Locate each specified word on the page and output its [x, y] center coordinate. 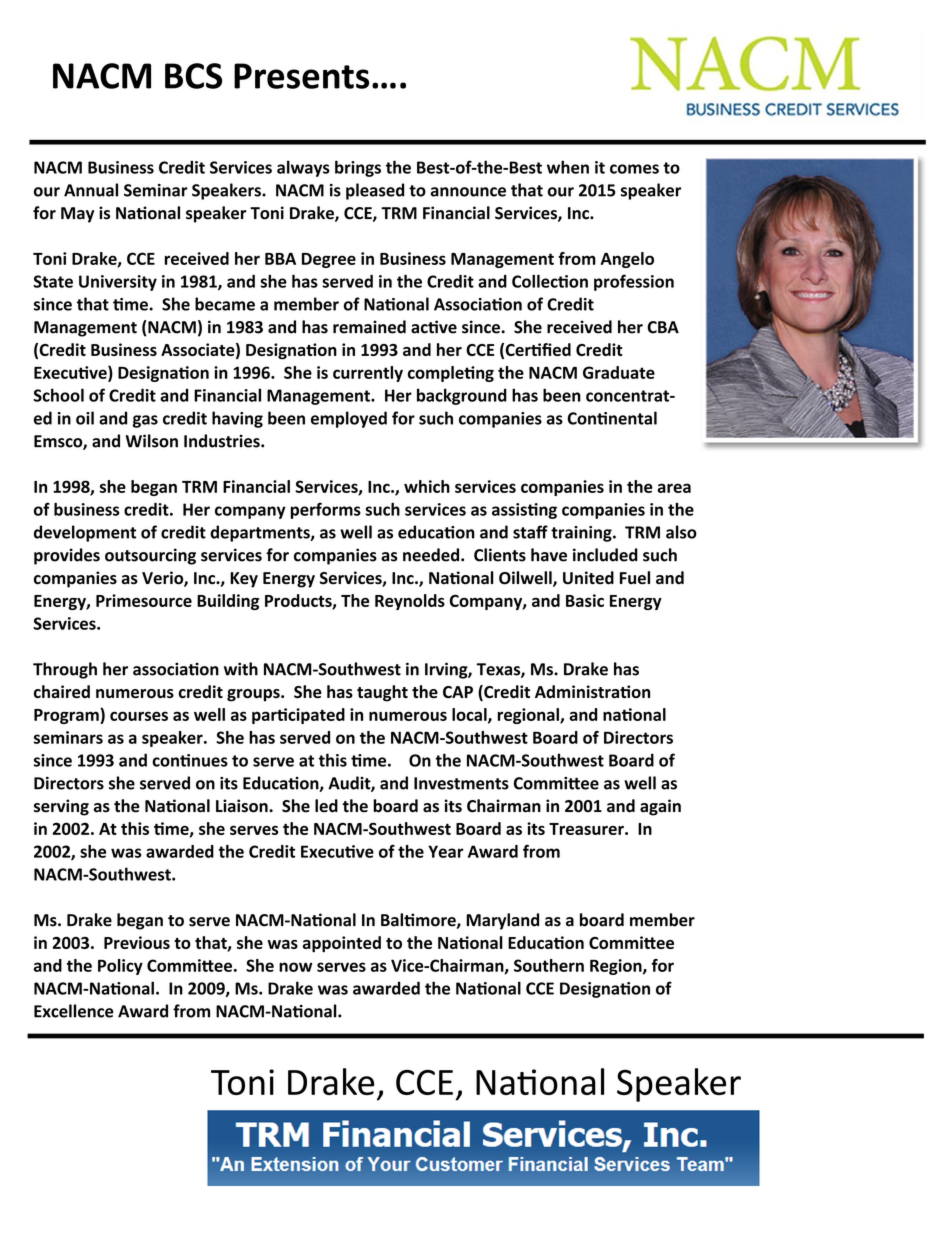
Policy [120, 967]
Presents [301, 76]
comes [634, 169]
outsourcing [150, 556]
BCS [193, 76]
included [605, 555]
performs [326, 510]
